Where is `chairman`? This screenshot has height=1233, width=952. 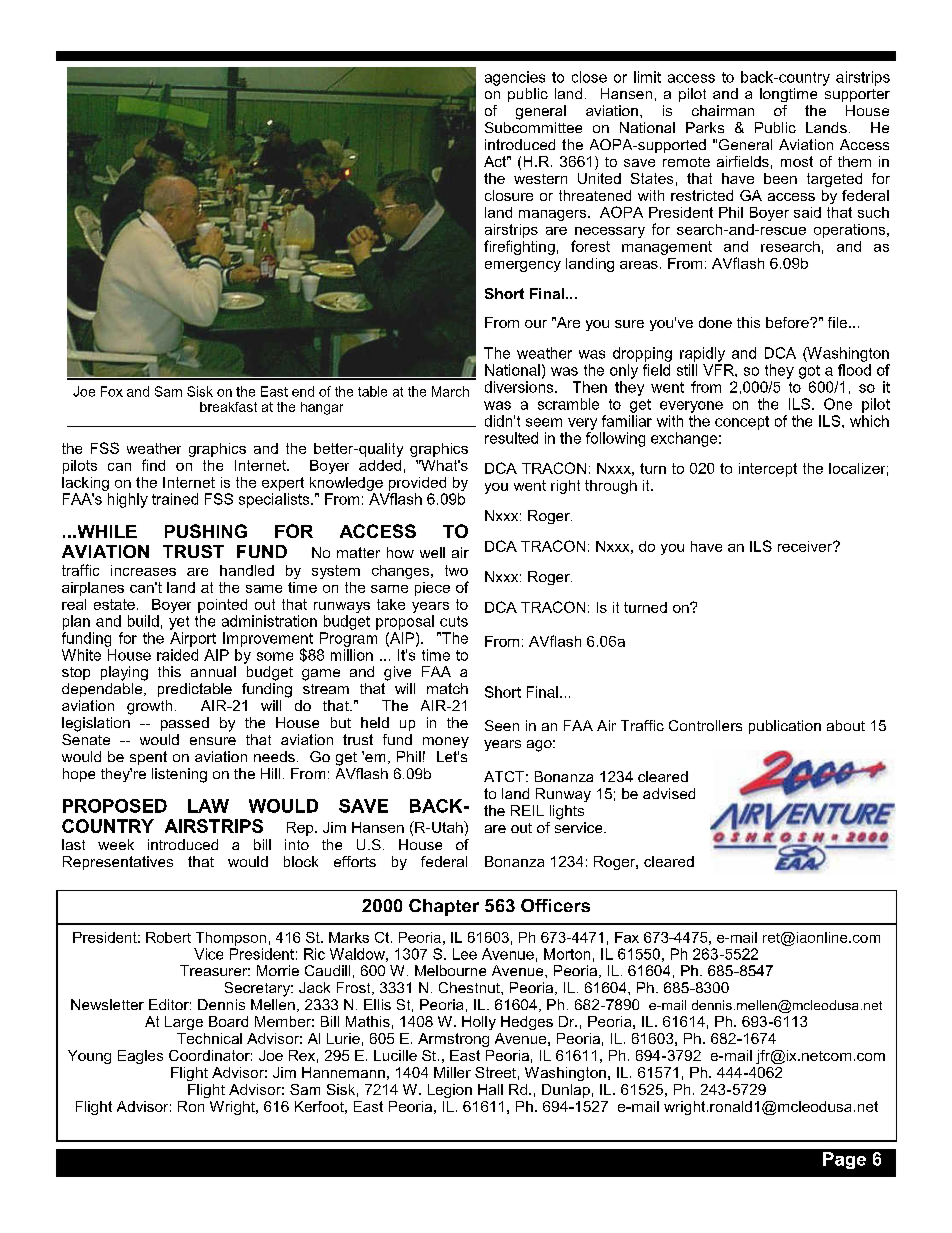
chairman is located at coordinates (723, 110).
